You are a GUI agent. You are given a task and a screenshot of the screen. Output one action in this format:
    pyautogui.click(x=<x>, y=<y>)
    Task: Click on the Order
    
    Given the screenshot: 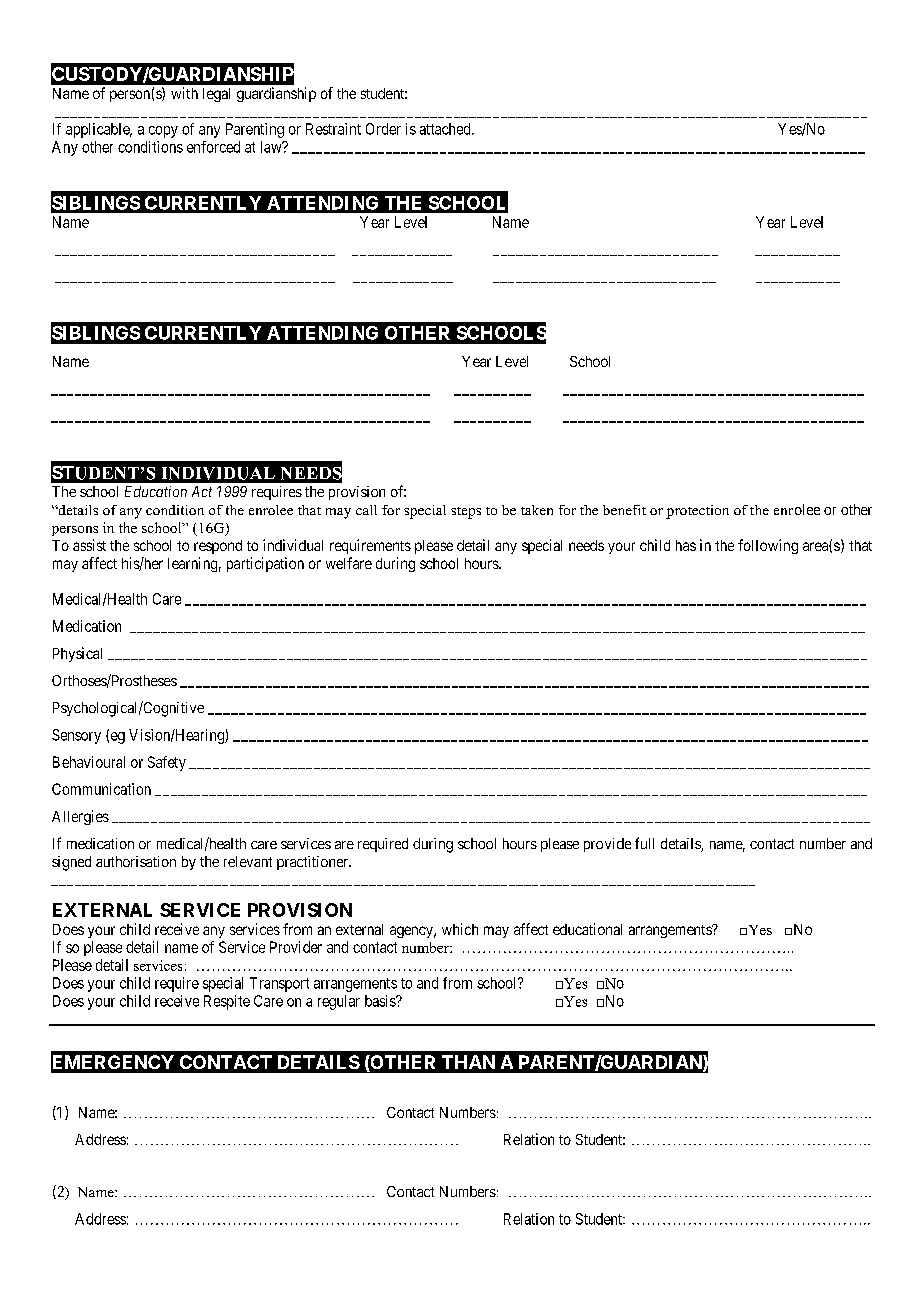 What is the action you would take?
    pyautogui.click(x=383, y=129)
